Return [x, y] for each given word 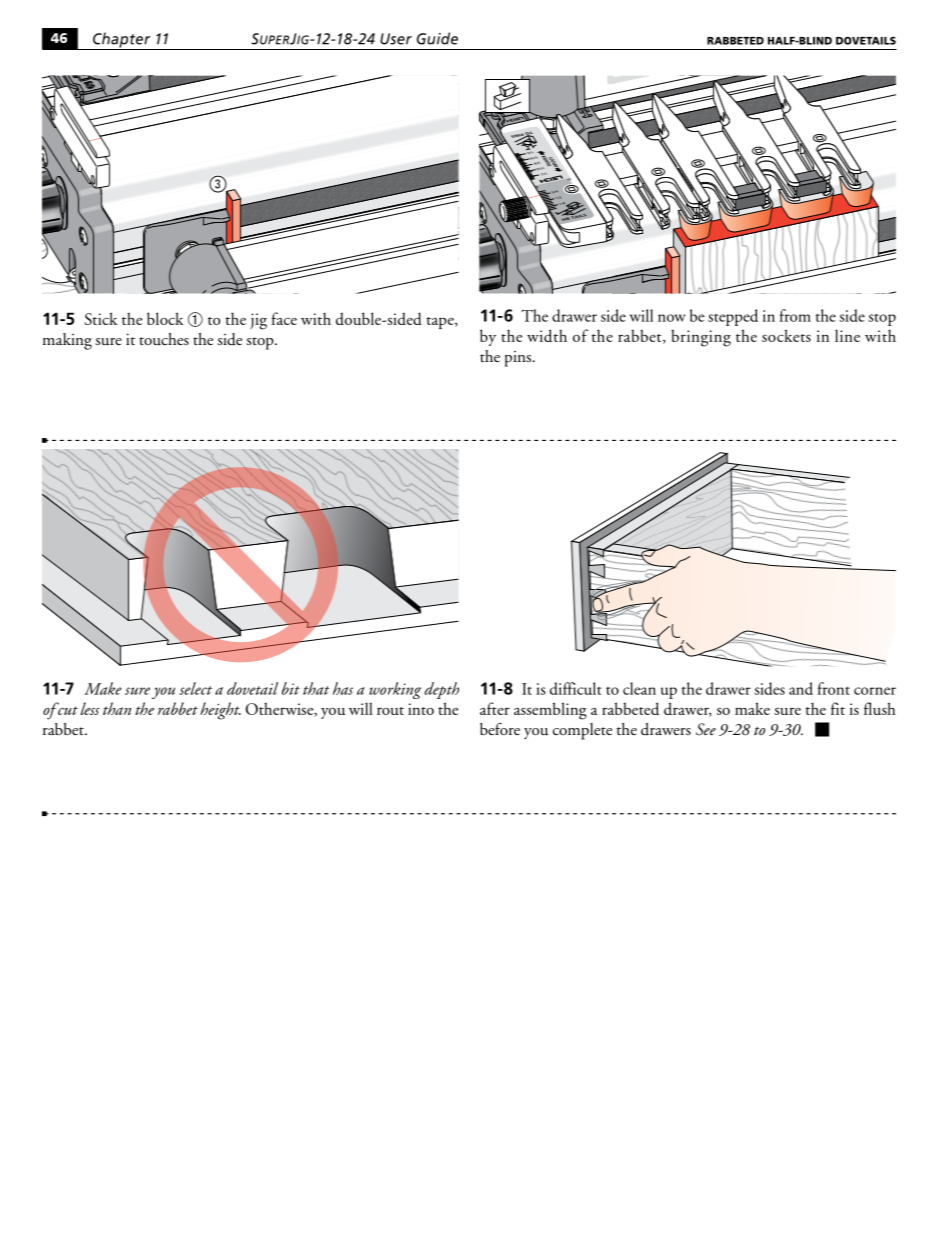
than [117, 708]
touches [164, 339]
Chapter [122, 41]
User [396, 39]
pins [519, 359]
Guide [437, 38]
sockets [786, 335]
